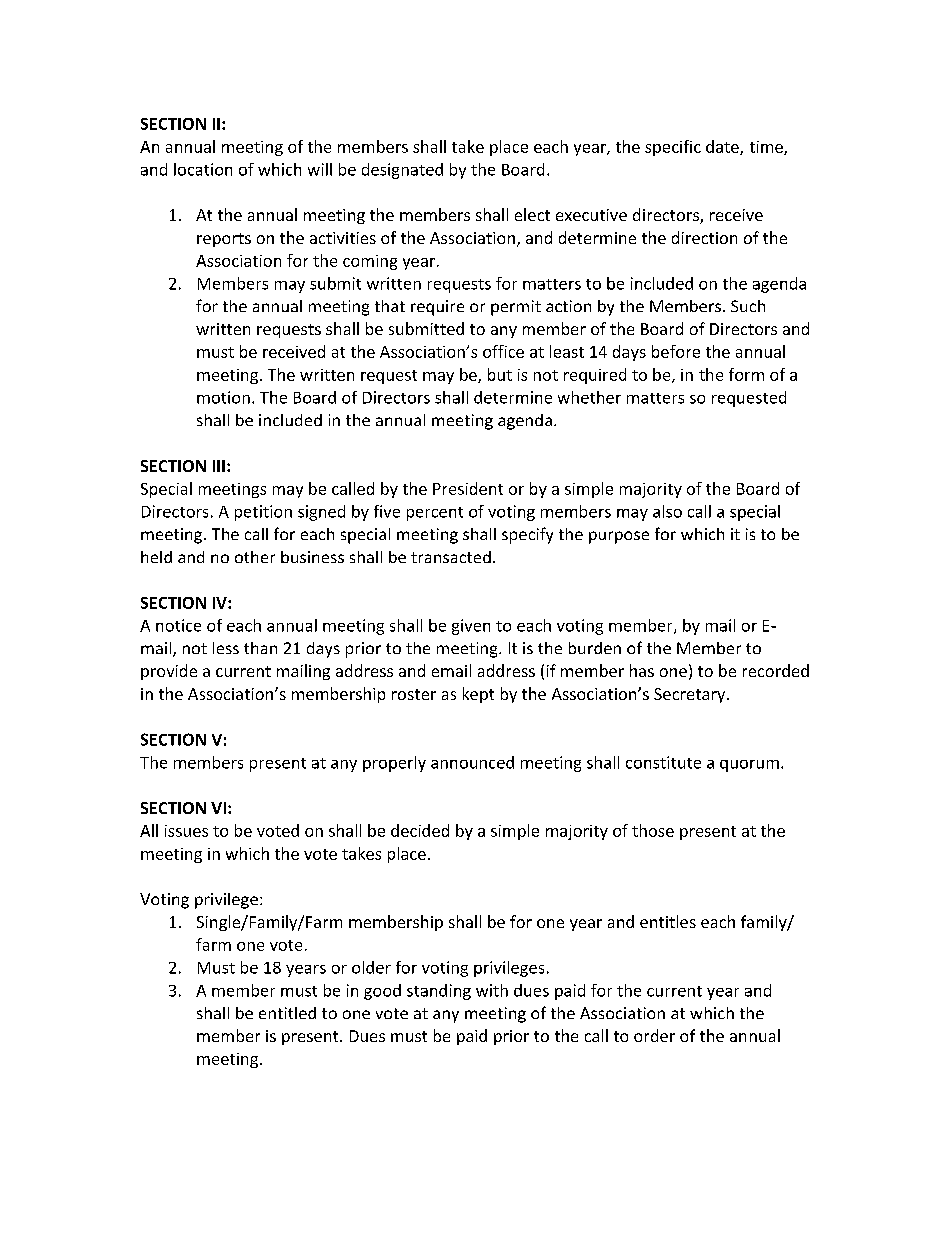  What do you see at coordinates (653, 830) in the page?
I see `those` at bounding box center [653, 830].
